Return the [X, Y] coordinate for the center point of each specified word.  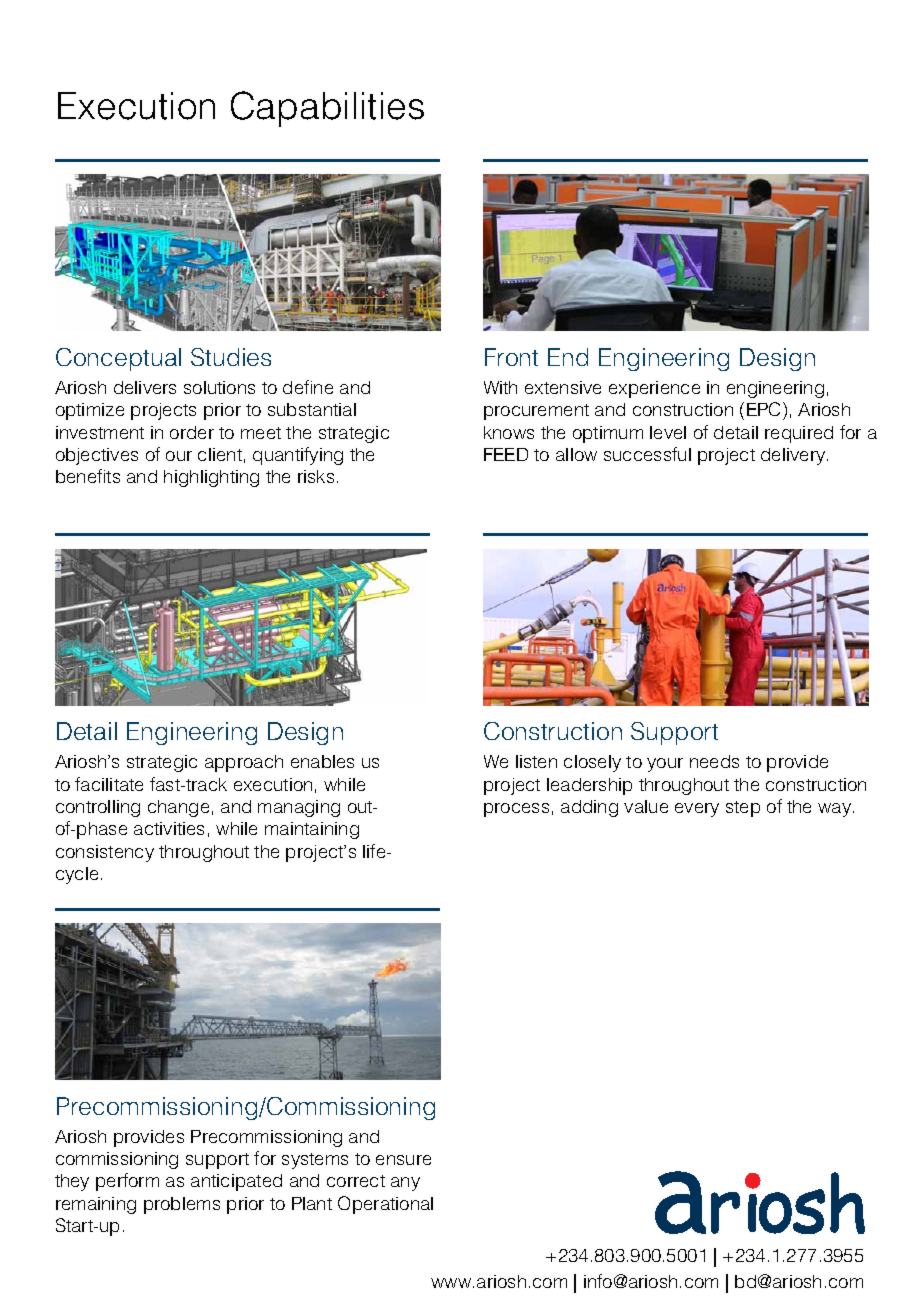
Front [511, 357]
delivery [794, 456]
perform [127, 1182]
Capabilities [327, 109]
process [516, 810]
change [178, 808]
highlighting [211, 478]
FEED [506, 454]
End [568, 357]
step [743, 809]
